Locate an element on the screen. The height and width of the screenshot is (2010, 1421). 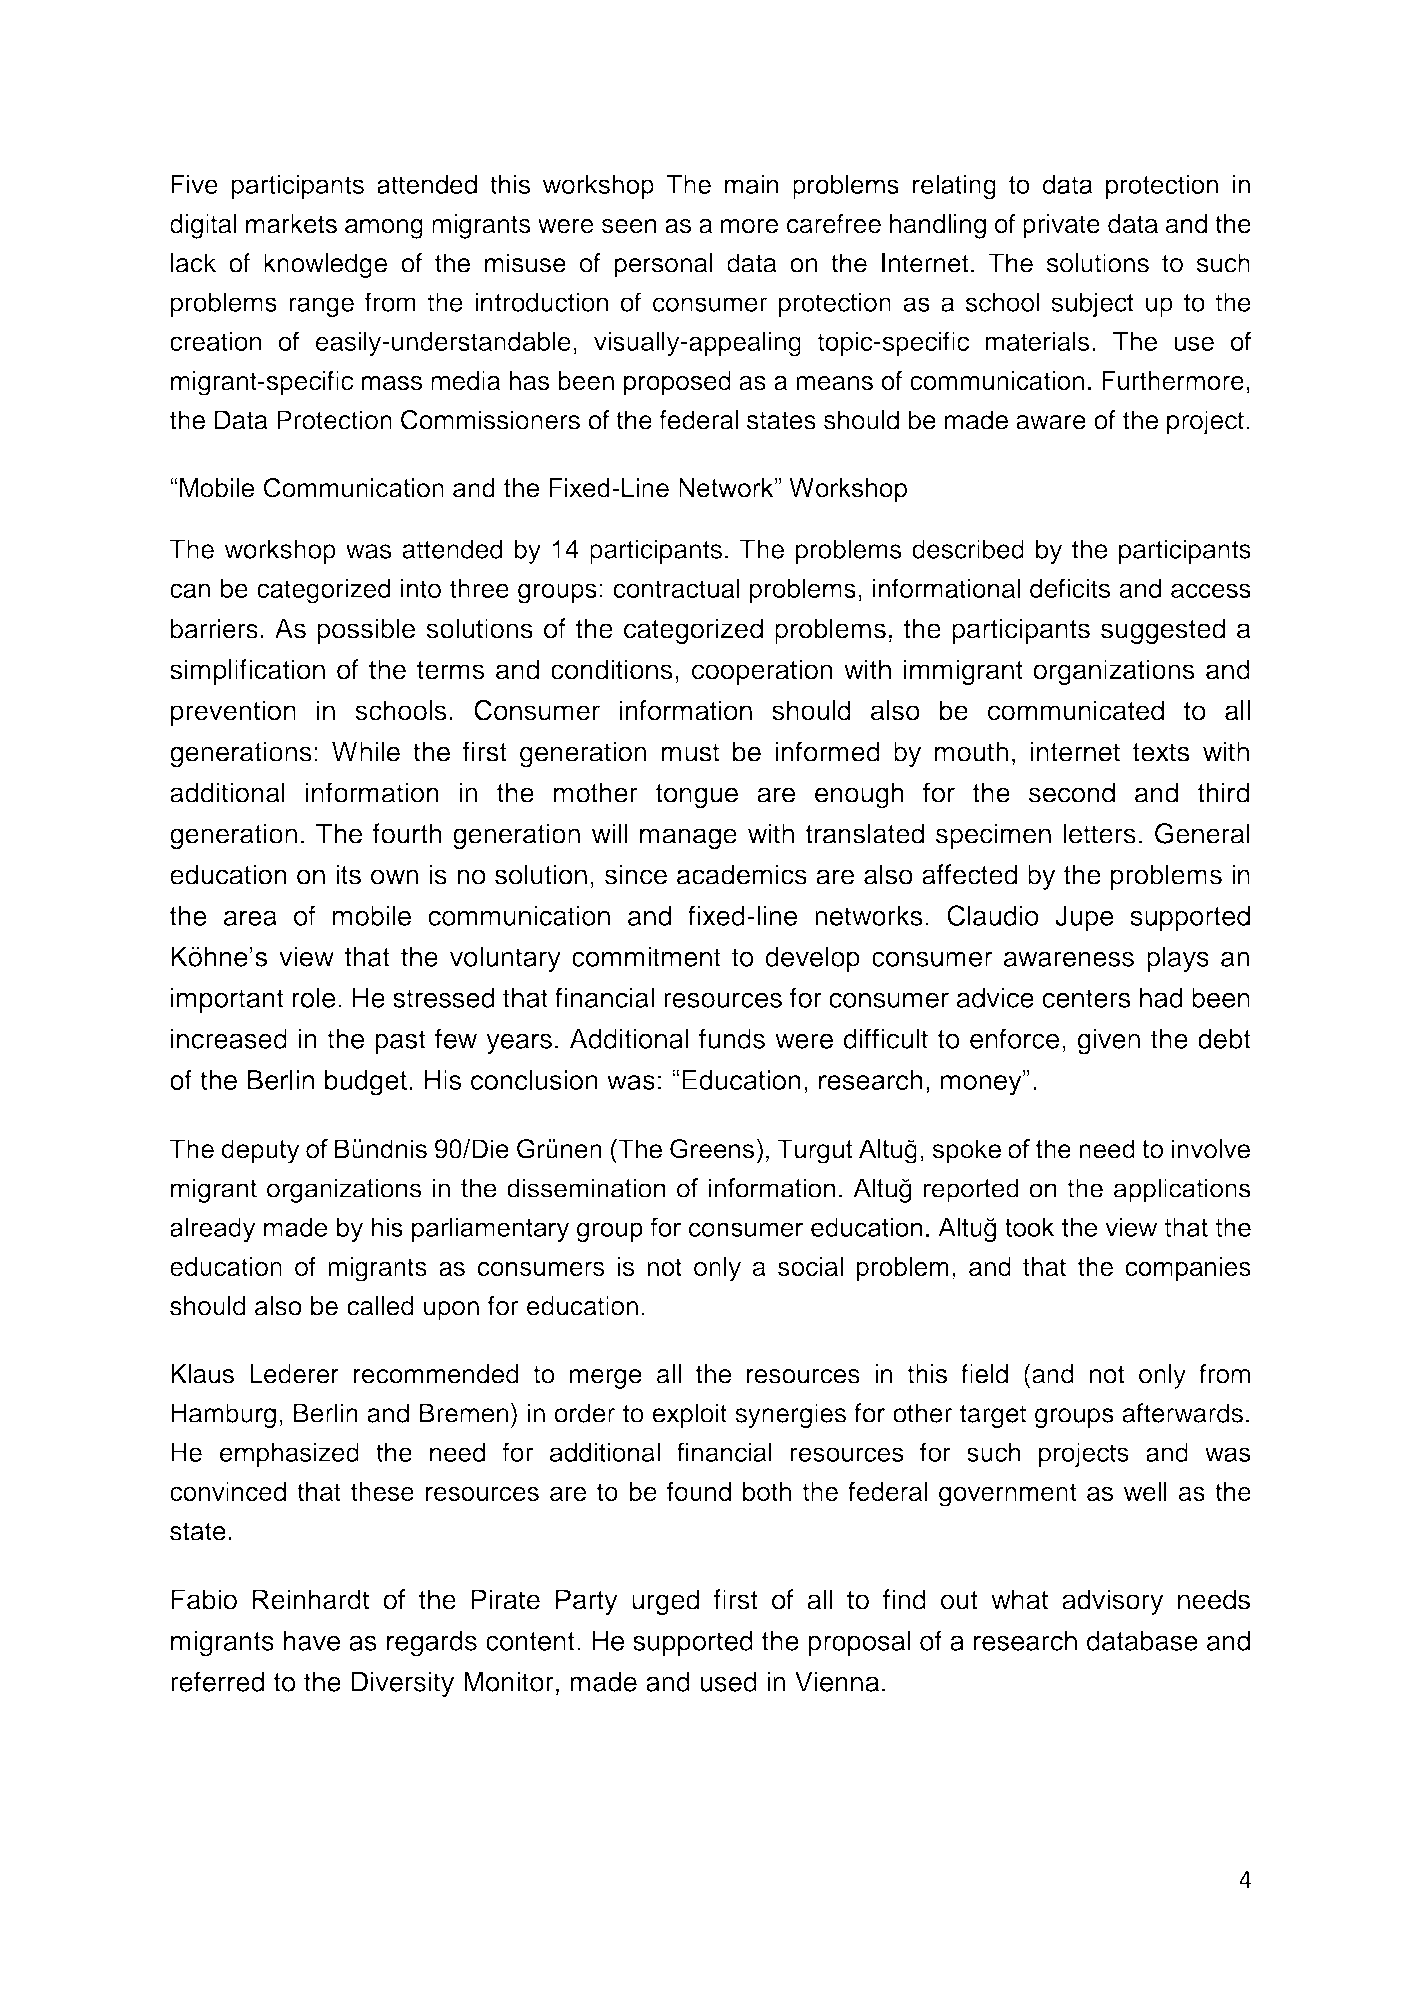
plays is located at coordinates (1178, 959).
